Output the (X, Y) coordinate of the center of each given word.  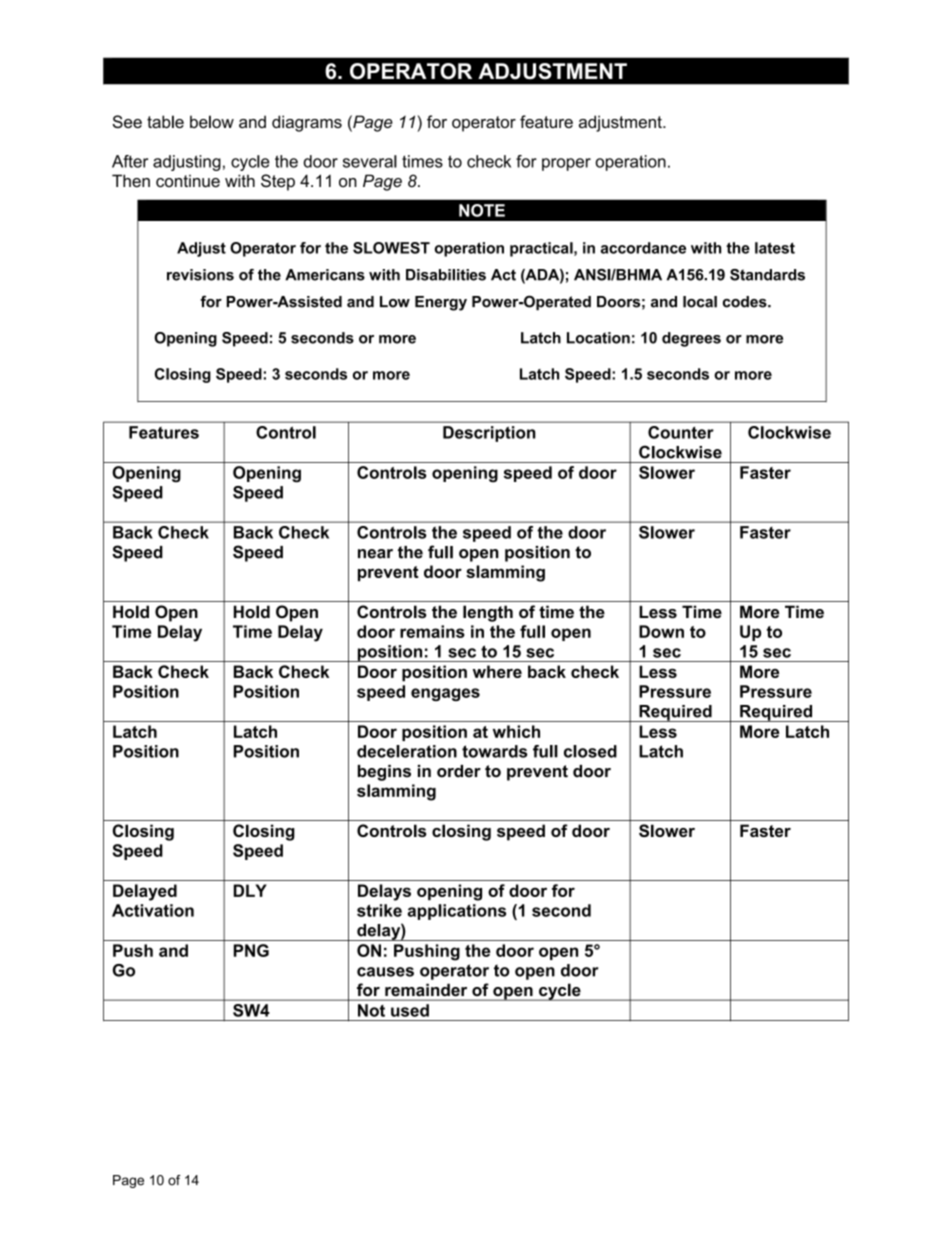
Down (661, 631)
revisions (200, 275)
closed (590, 751)
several (370, 161)
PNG (251, 950)
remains (432, 631)
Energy (441, 303)
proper (566, 164)
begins (384, 773)
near (375, 554)
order (459, 771)
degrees (691, 339)
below (212, 121)
